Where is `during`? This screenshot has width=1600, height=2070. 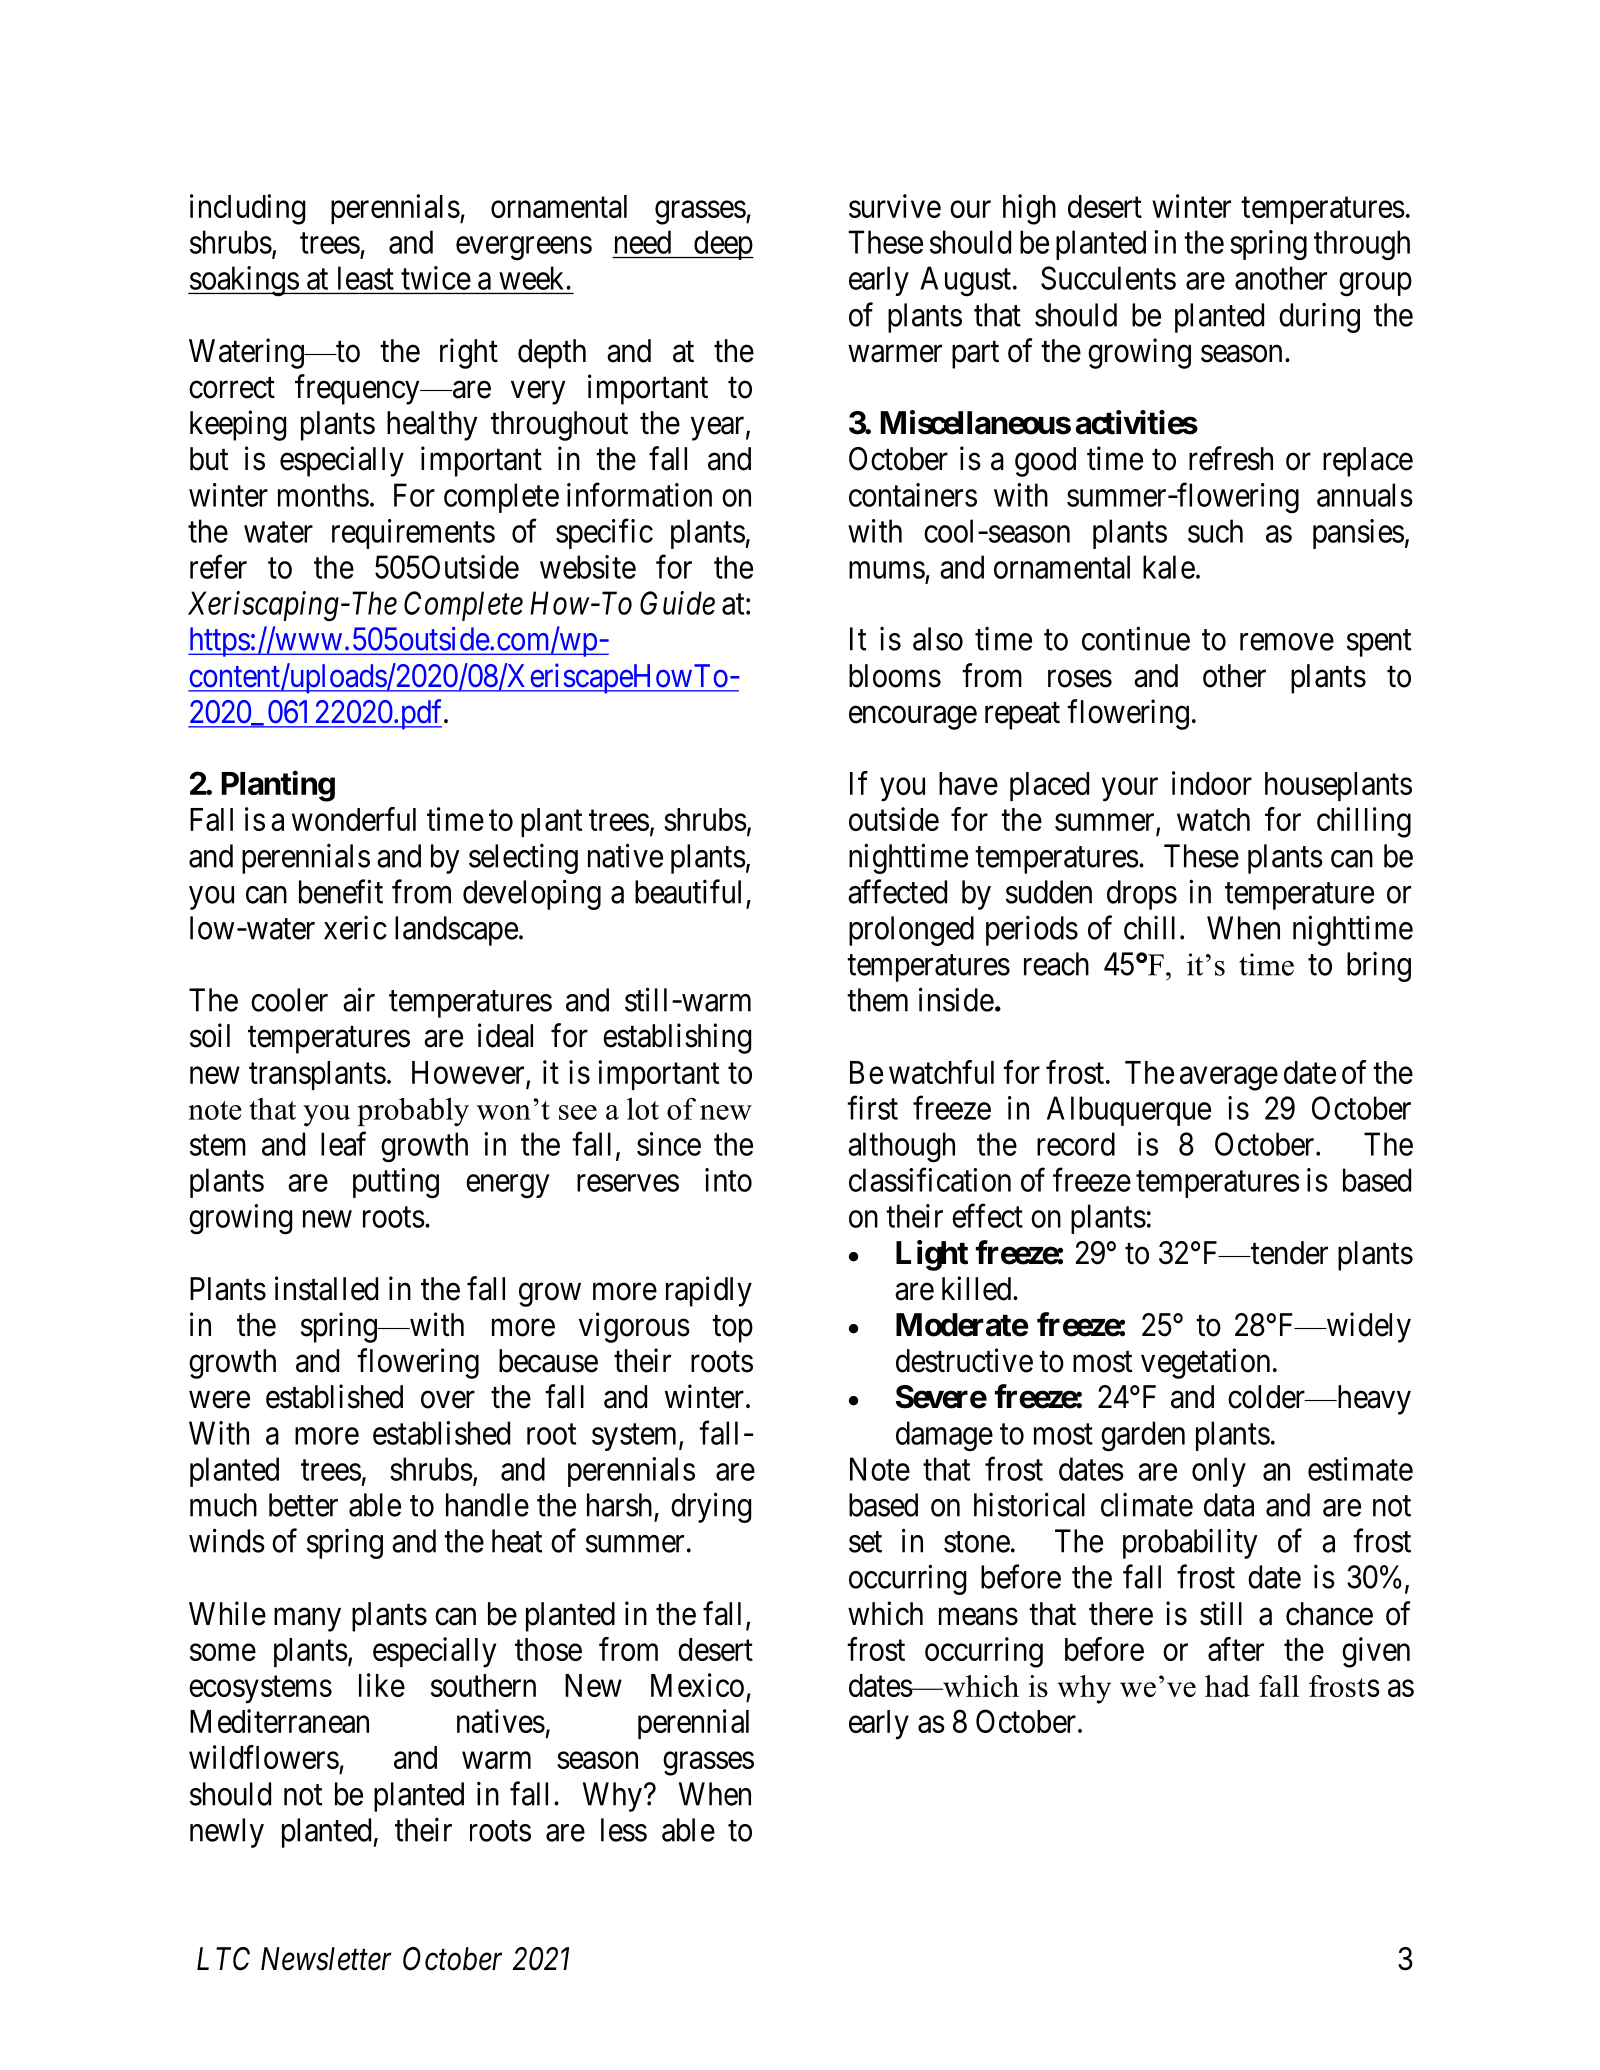
during is located at coordinates (1319, 317).
